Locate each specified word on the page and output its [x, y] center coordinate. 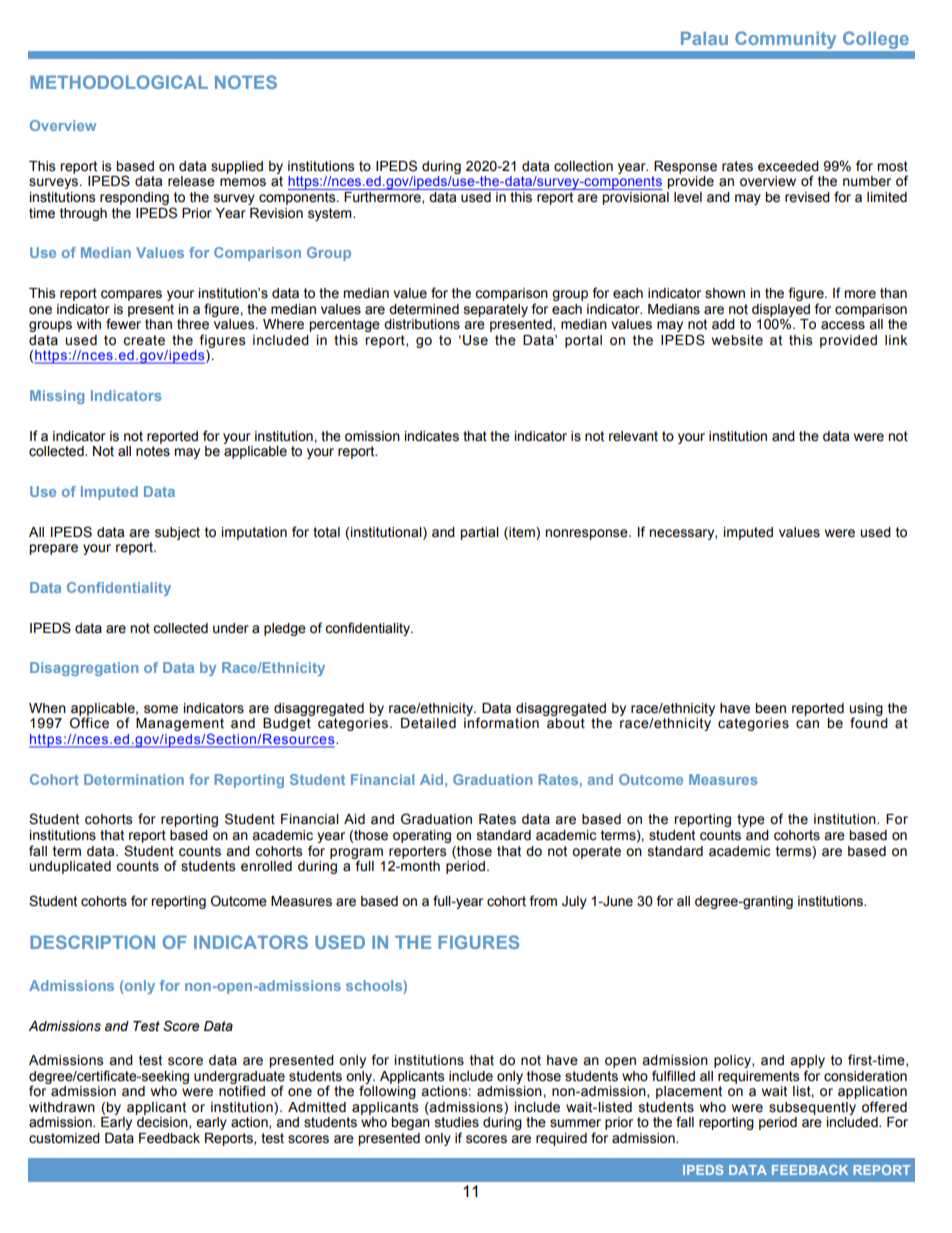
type [751, 820]
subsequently [812, 1108]
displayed [781, 311]
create [144, 340]
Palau [704, 38]
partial [479, 533]
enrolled [266, 866]
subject [177, 533]
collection [583, 166]
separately [496, 310]
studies [457, 1122]
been [770, 708]
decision [163, 1123]
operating [422, 836]
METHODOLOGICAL [119, 82]
